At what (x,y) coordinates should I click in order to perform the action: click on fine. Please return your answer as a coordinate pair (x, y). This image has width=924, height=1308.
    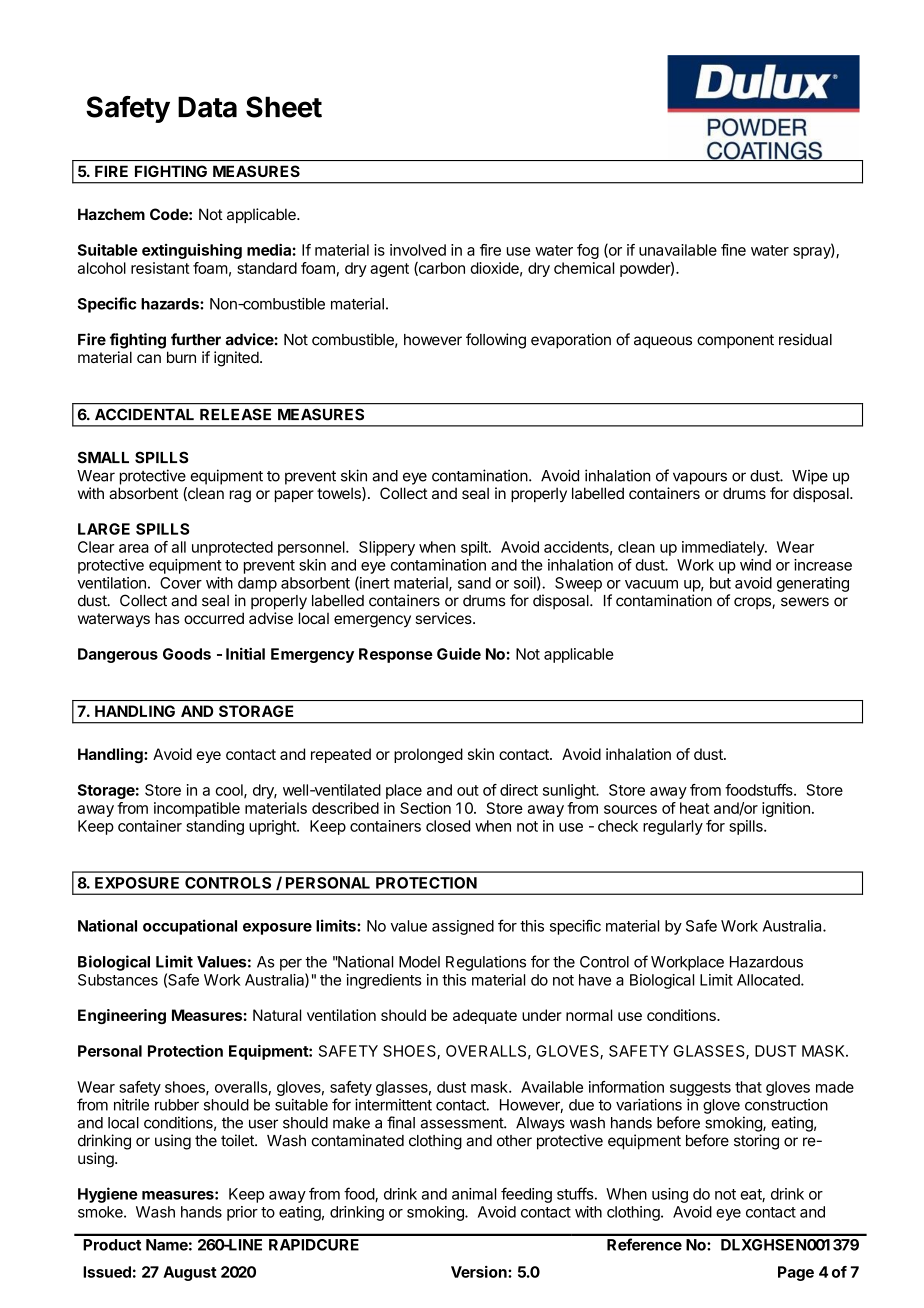
    Looking at the image, I should click on (733, 250).
